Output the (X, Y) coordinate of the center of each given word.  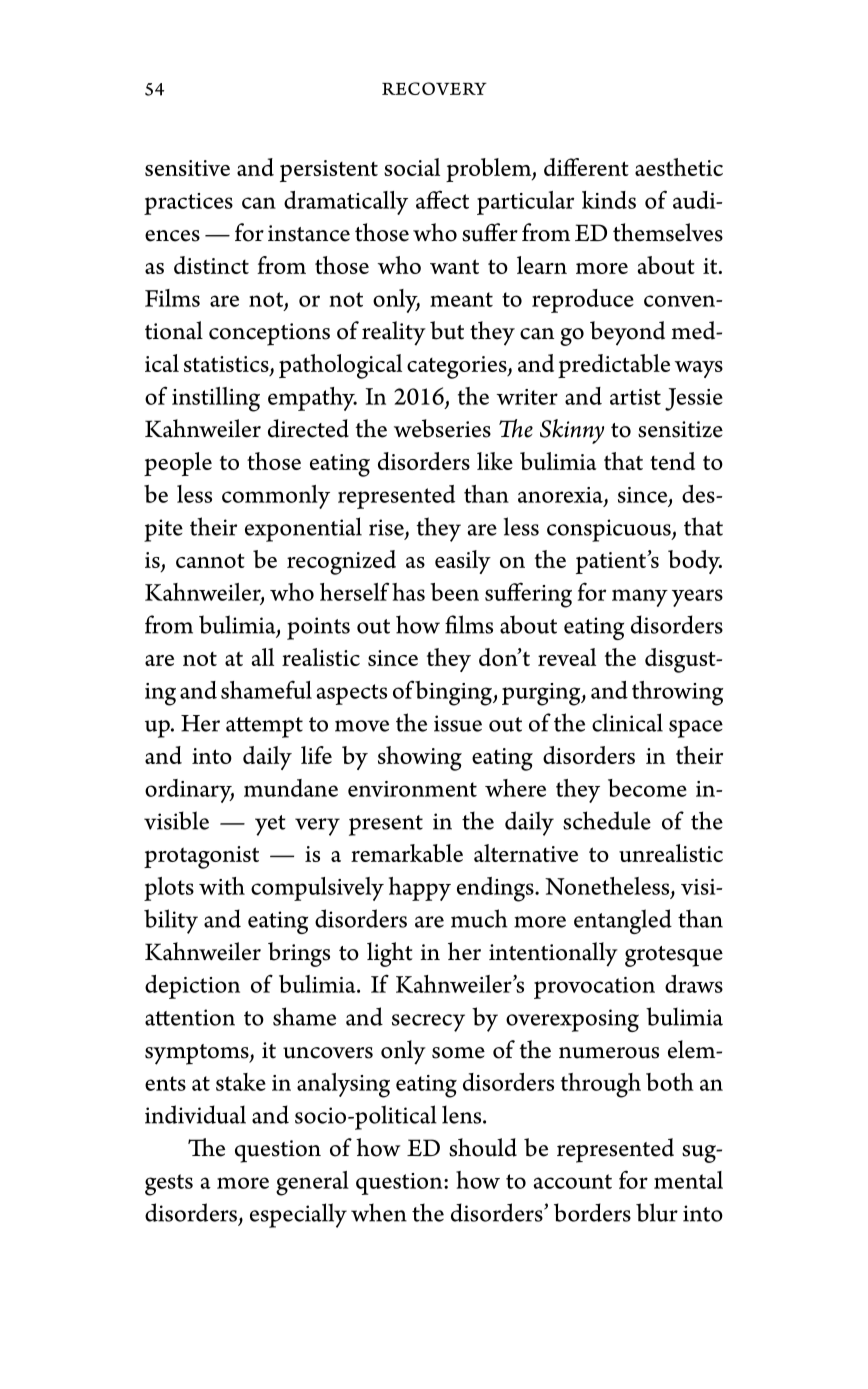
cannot (210, 560)
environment (412, 789)
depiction (192, 987)
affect (442, 199)
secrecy (428, 1023)
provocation (594, 988)
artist (635, 397)
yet (270, 825)
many (640, 598)
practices (188, 204)
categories (458, 367)
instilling (216, 399)
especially (298, 1215)
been (455, 592)
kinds (609, 200)
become (647, 788)
